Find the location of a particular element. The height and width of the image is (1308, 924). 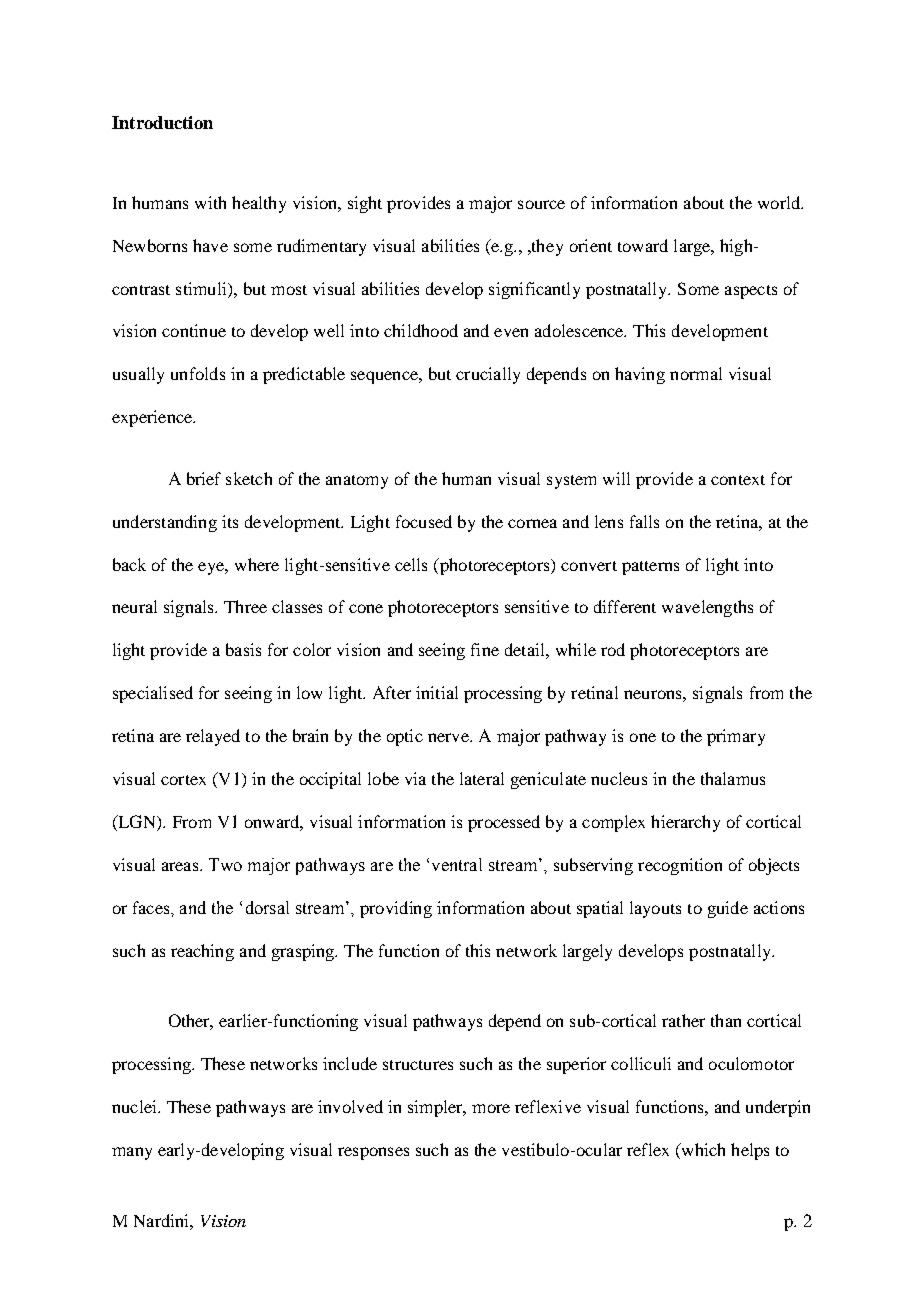

wavelengths is located at coordinates (707, 608).
